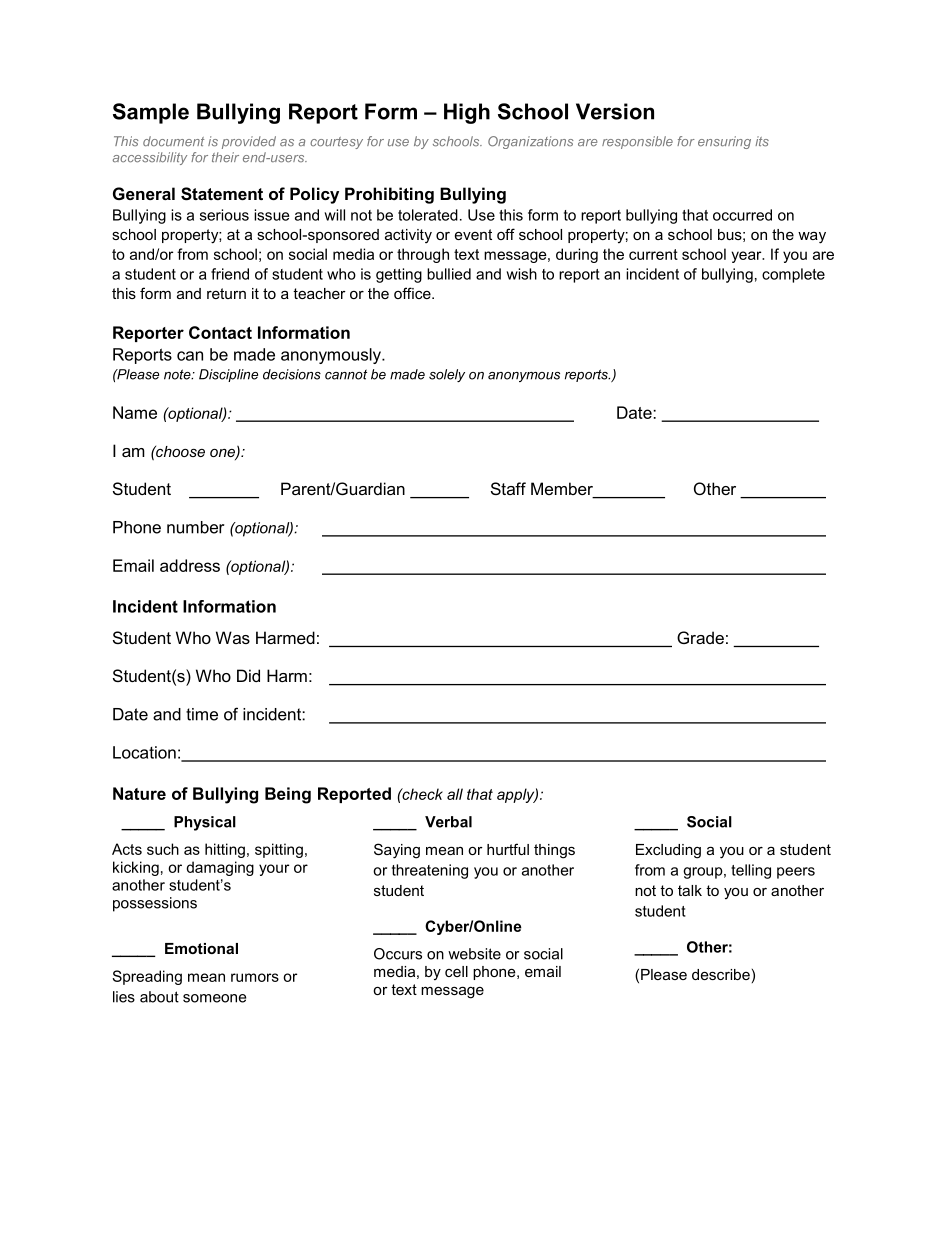  Describe the element at coordinates (724, 142) in the page. I see `ensuring` at that location.
